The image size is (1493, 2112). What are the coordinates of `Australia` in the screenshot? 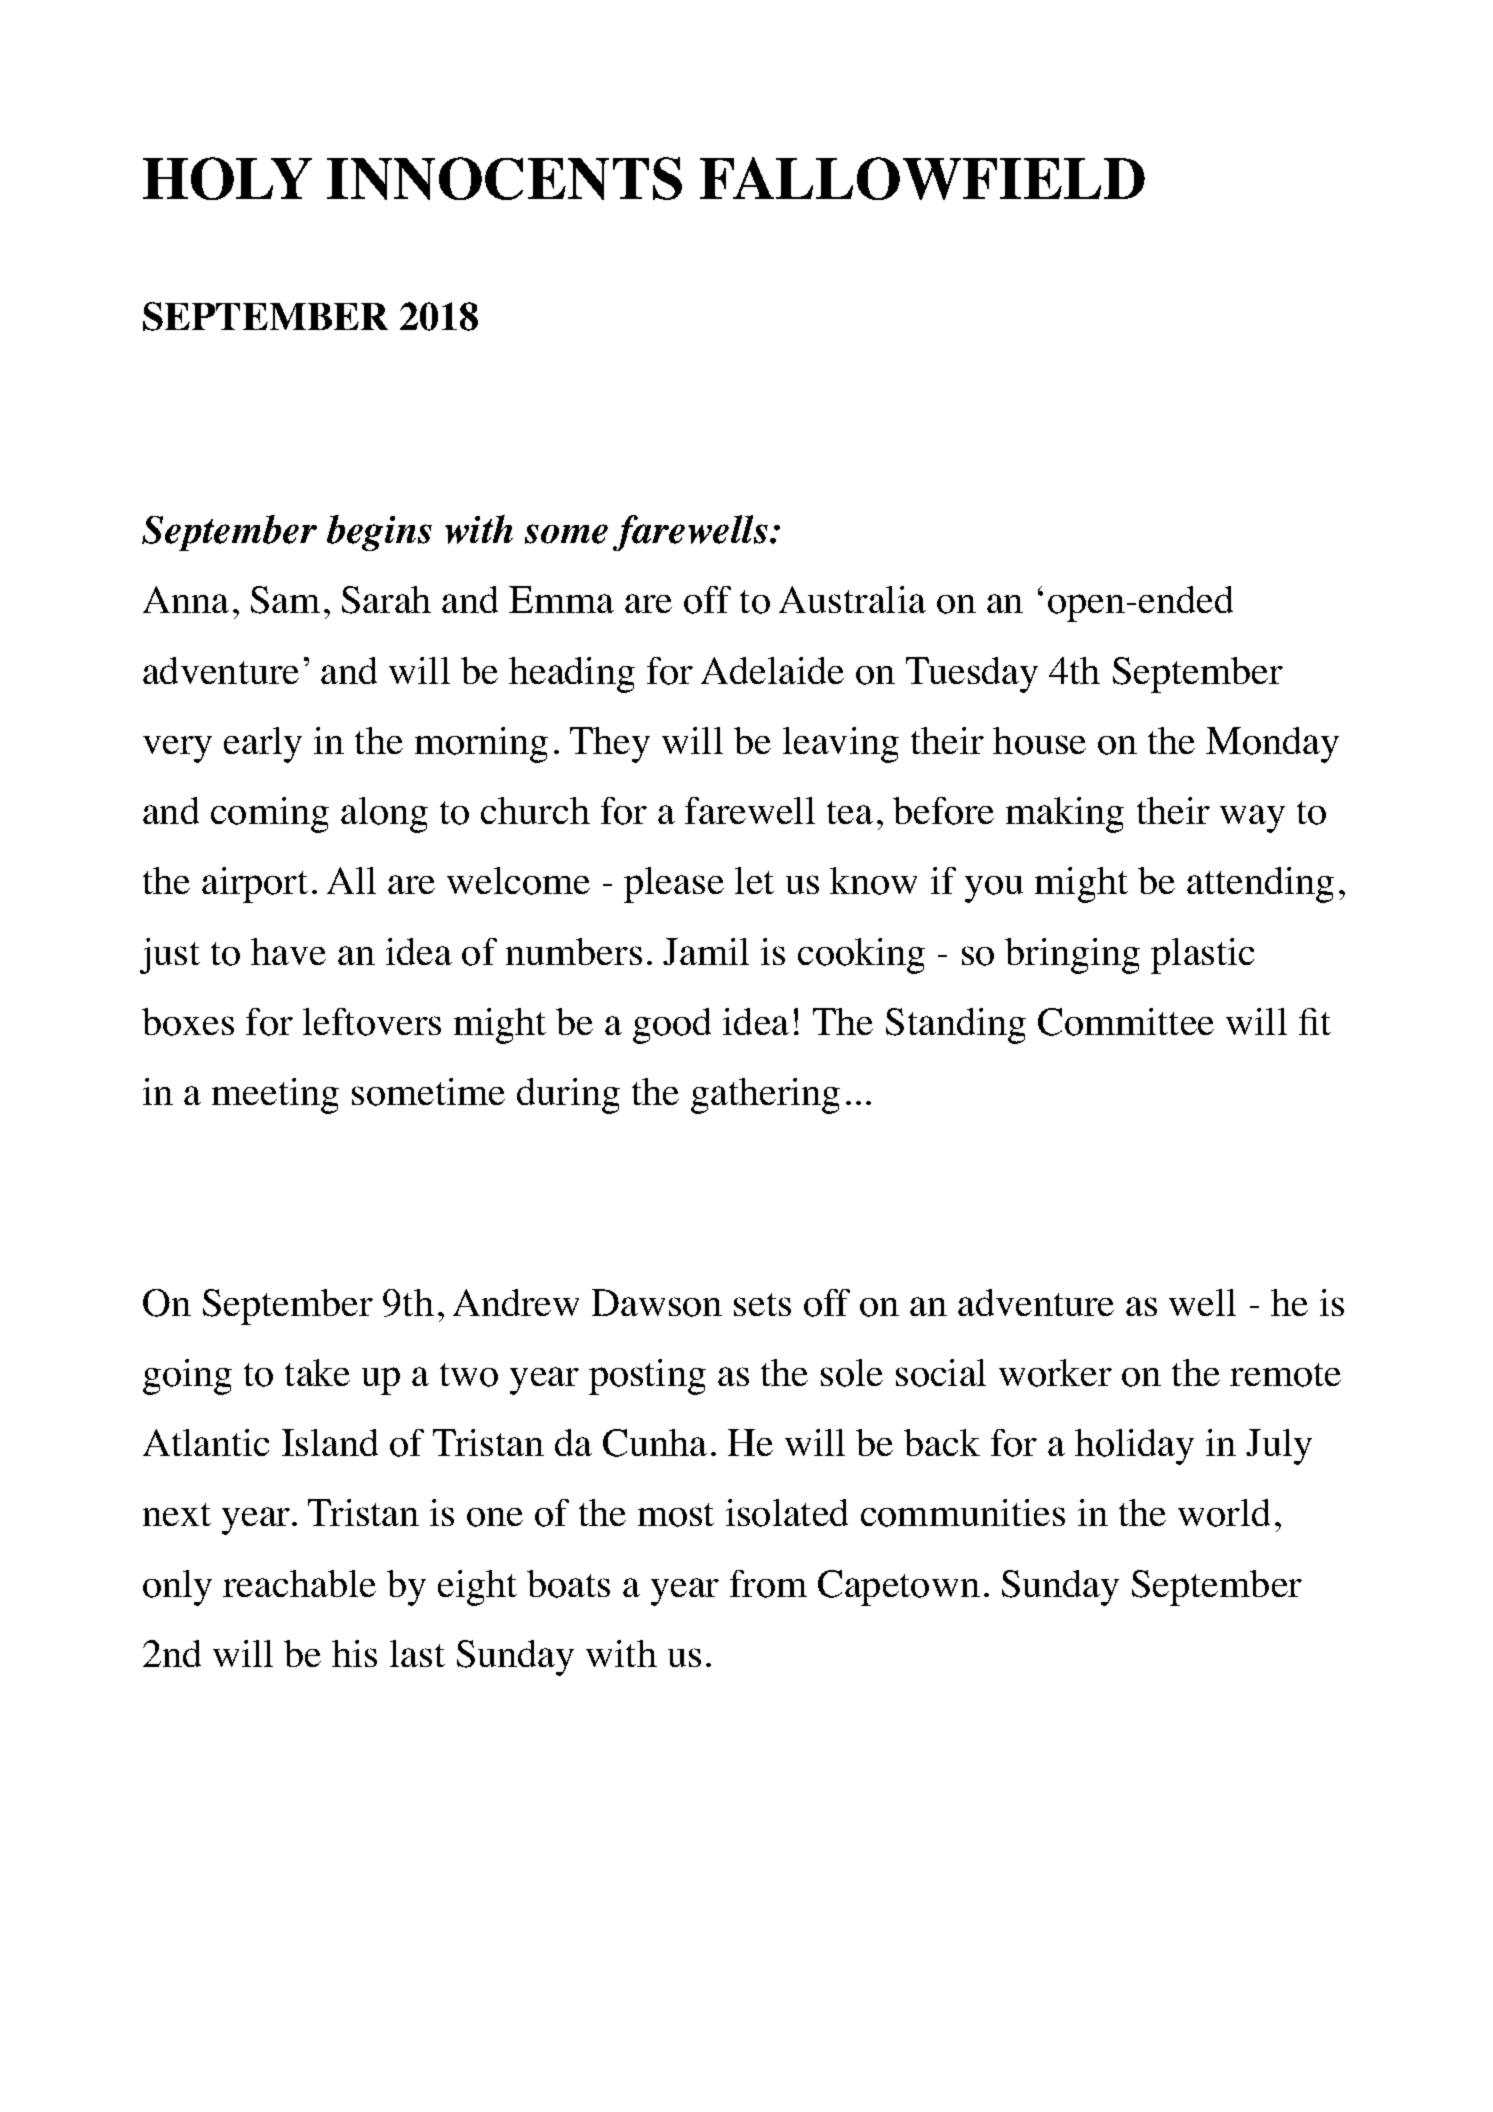 It's located at (852, 599).
